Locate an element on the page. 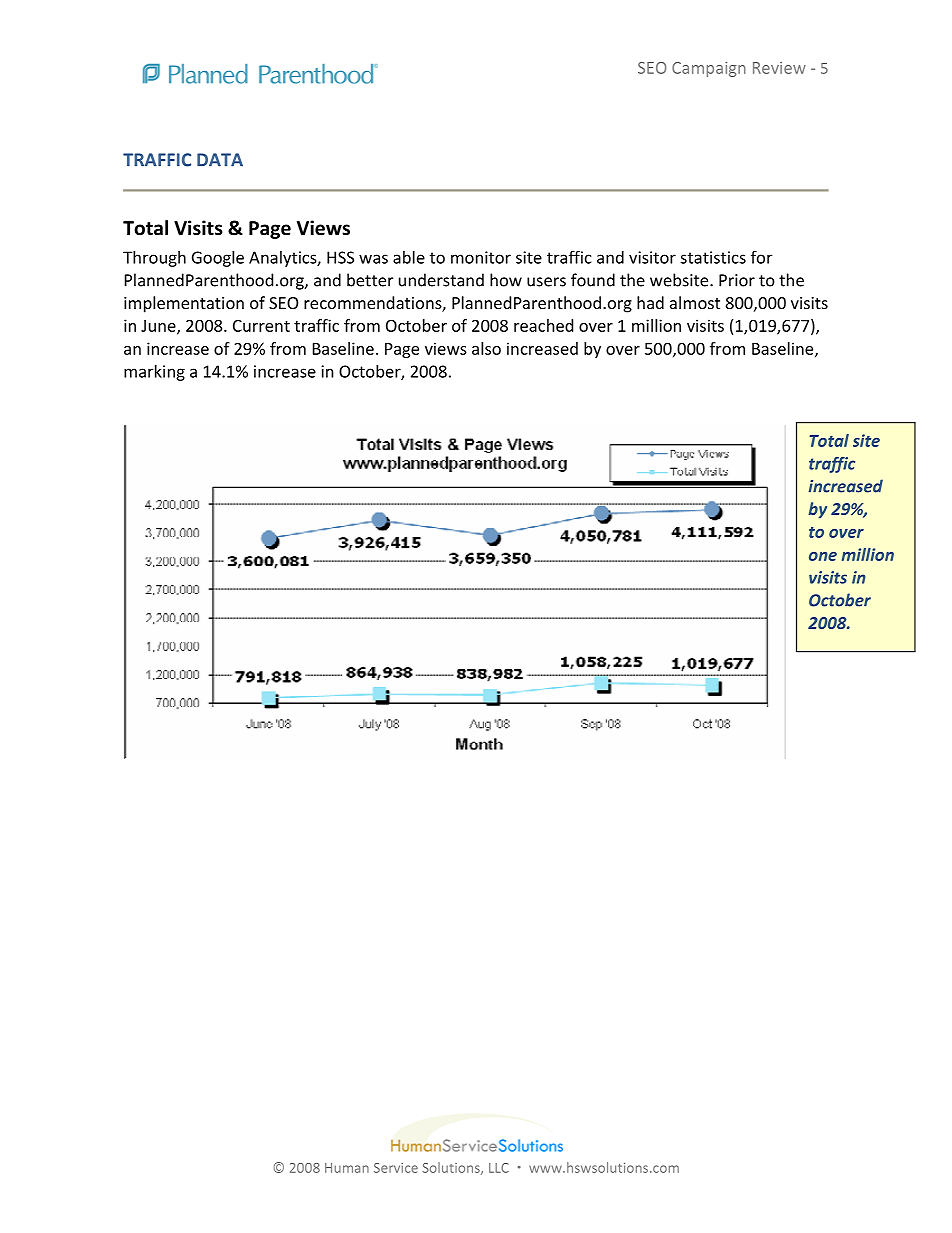 This image has width=952, height=1233. Current is located at coordinates (261, 326).
